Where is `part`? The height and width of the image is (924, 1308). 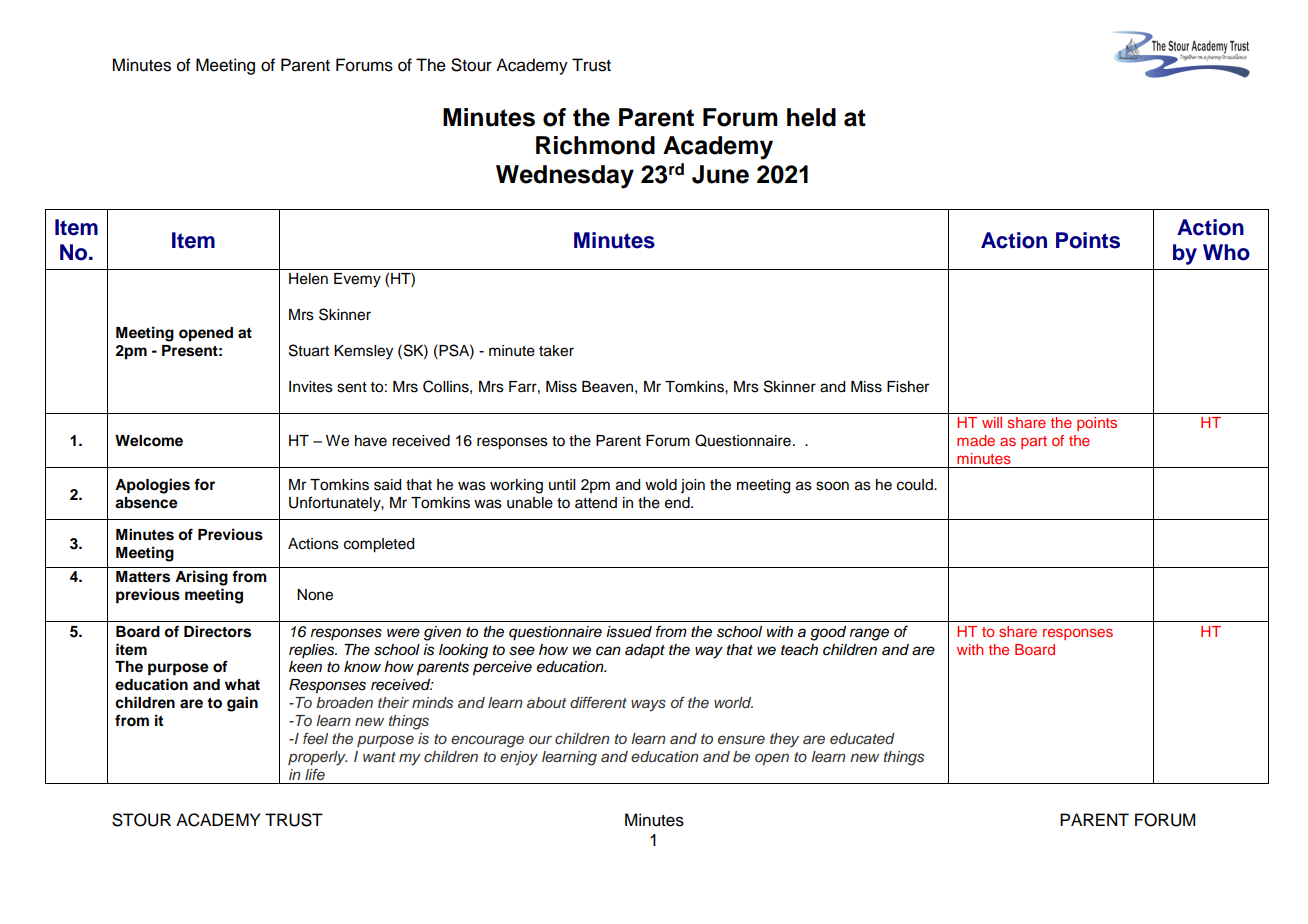 part is located at coordinates (1034, 442).
